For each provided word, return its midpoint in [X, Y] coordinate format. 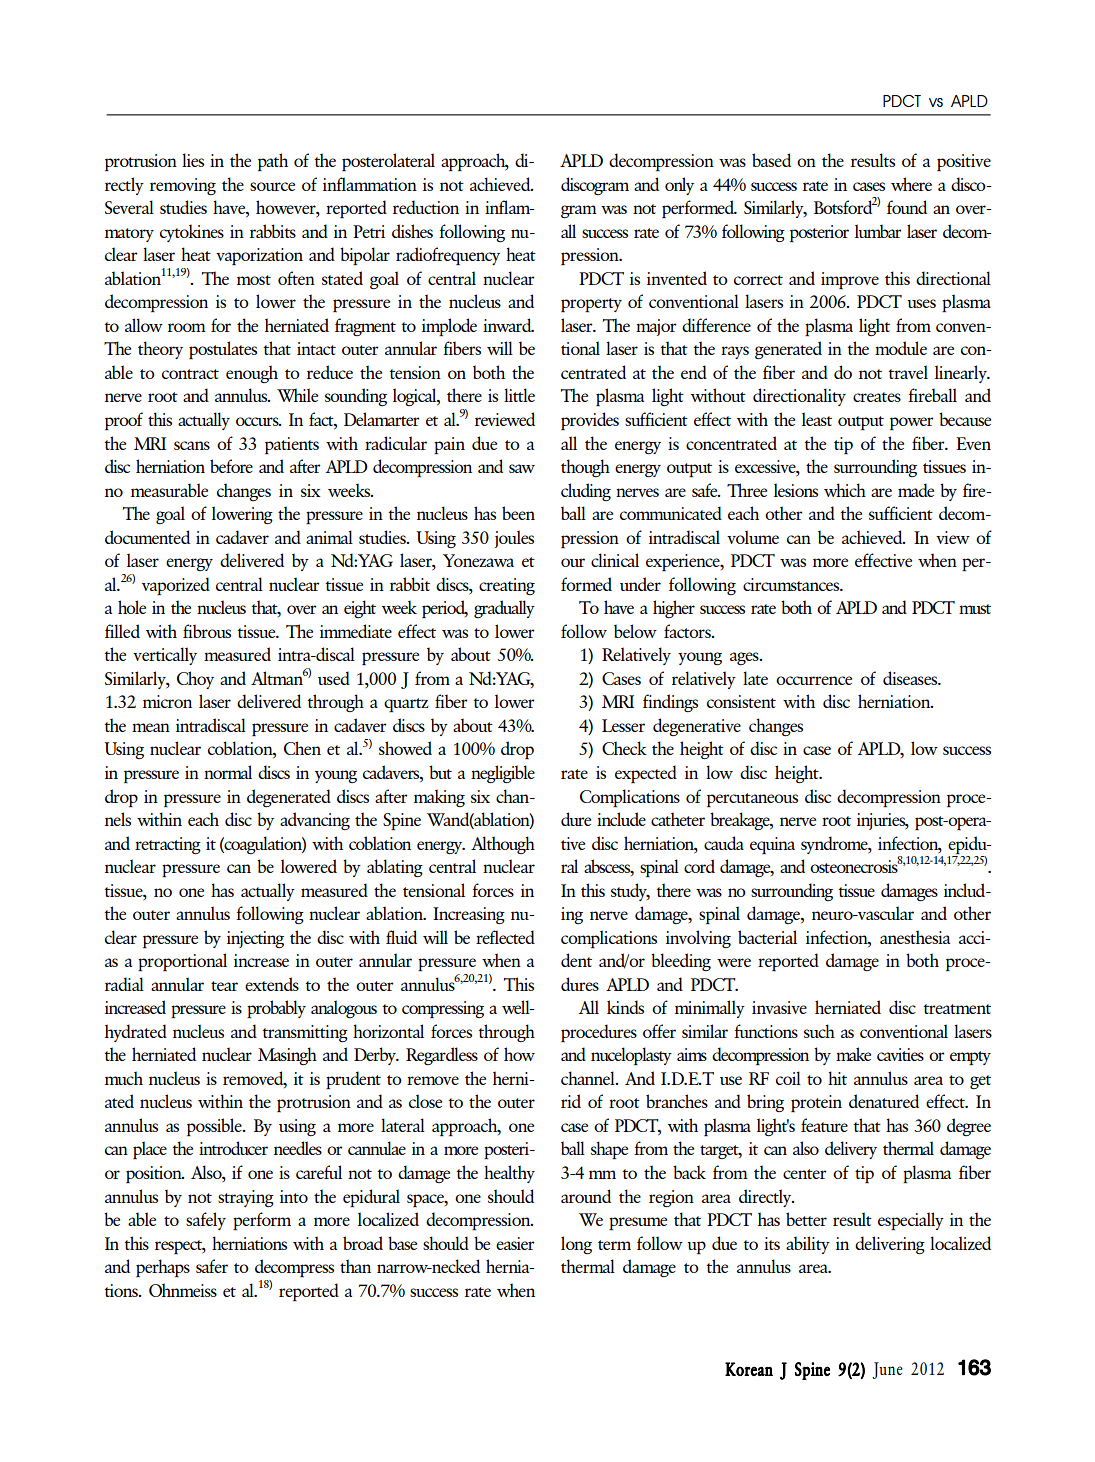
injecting [255, 939]
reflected [505, 937]
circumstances [792, 584]
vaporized [176, 586]
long [576, 1245]
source [272, 186]
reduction [426, 207]
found [907, 207]
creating [507, 586]
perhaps [163, 1268]
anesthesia [915, 937]
